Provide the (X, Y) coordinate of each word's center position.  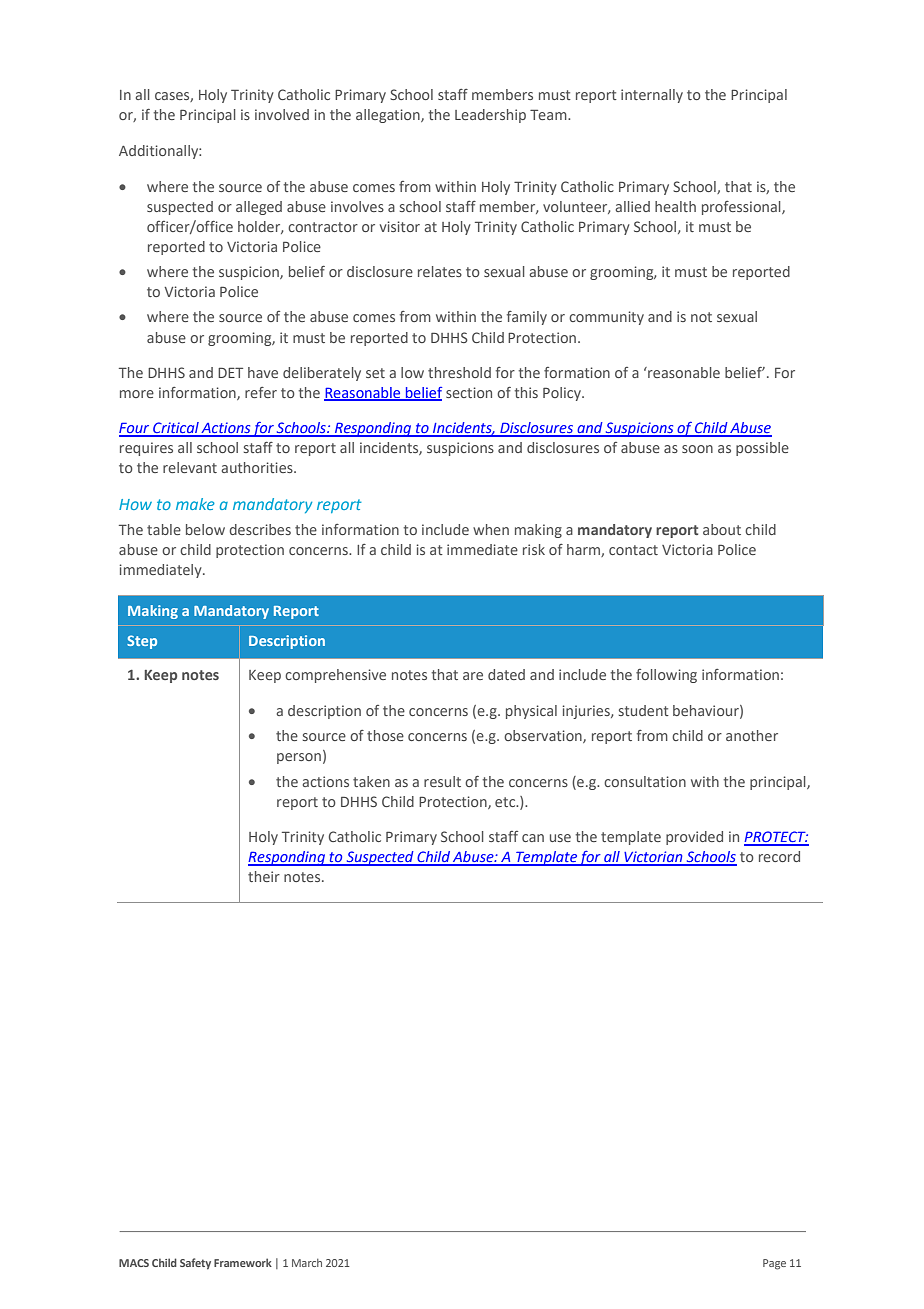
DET (230, 372)
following (666, 676)
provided (694, 838)
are (473, 676)
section (469, 392)
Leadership (490, 116)
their (264, 876)
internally (652, 96)
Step (142, 642)
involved (282, 114)
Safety (195, 1264)
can (533, 838)
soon (697, 449)
